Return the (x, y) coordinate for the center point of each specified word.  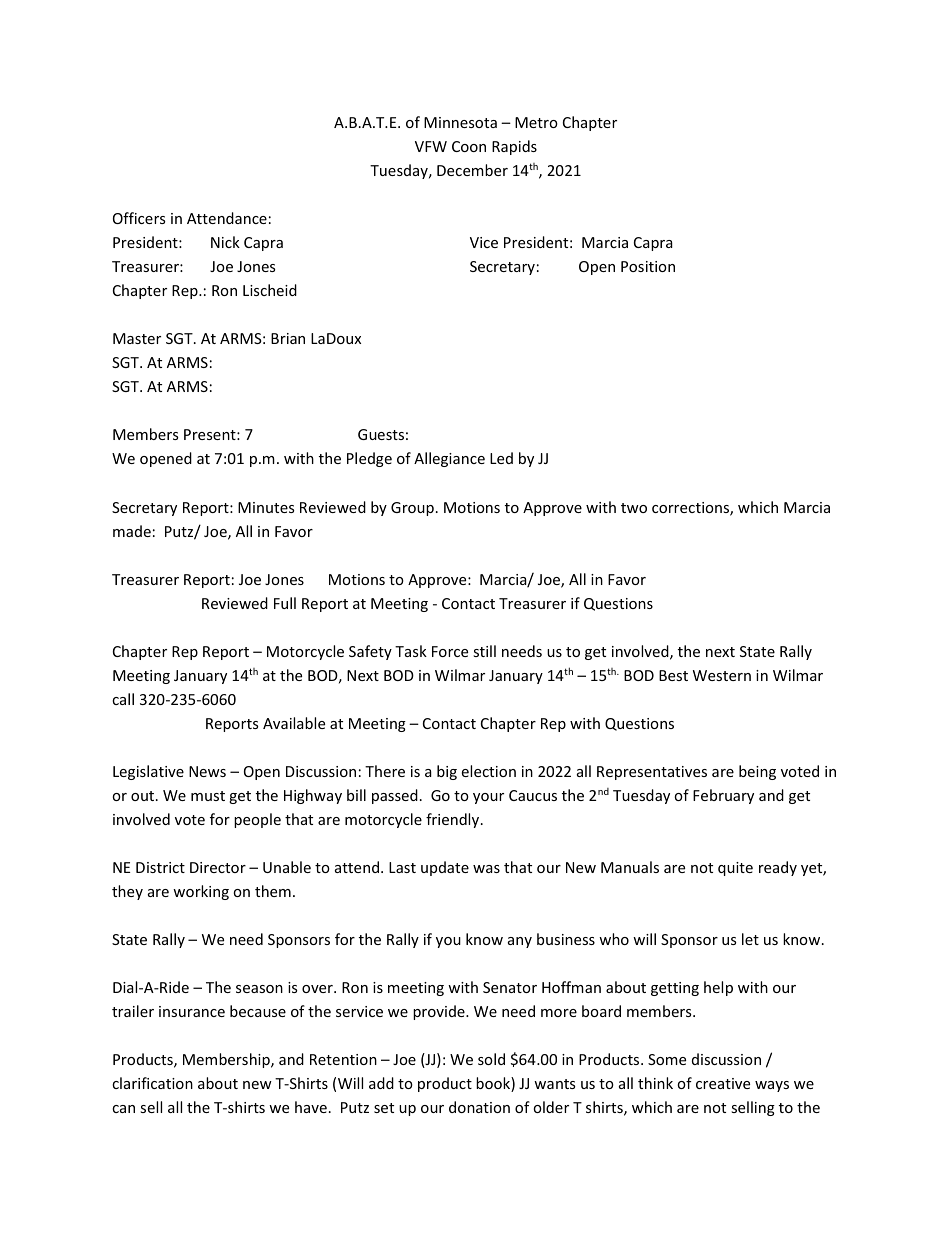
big (447, 772)
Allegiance (449, 459)
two (634, 508)
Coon (469, 146)
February (723, 796)
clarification (152, 1083)
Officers (139, 218)
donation (479, 1107)
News (207, 771)
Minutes (266, 507)
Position (648, 266)
